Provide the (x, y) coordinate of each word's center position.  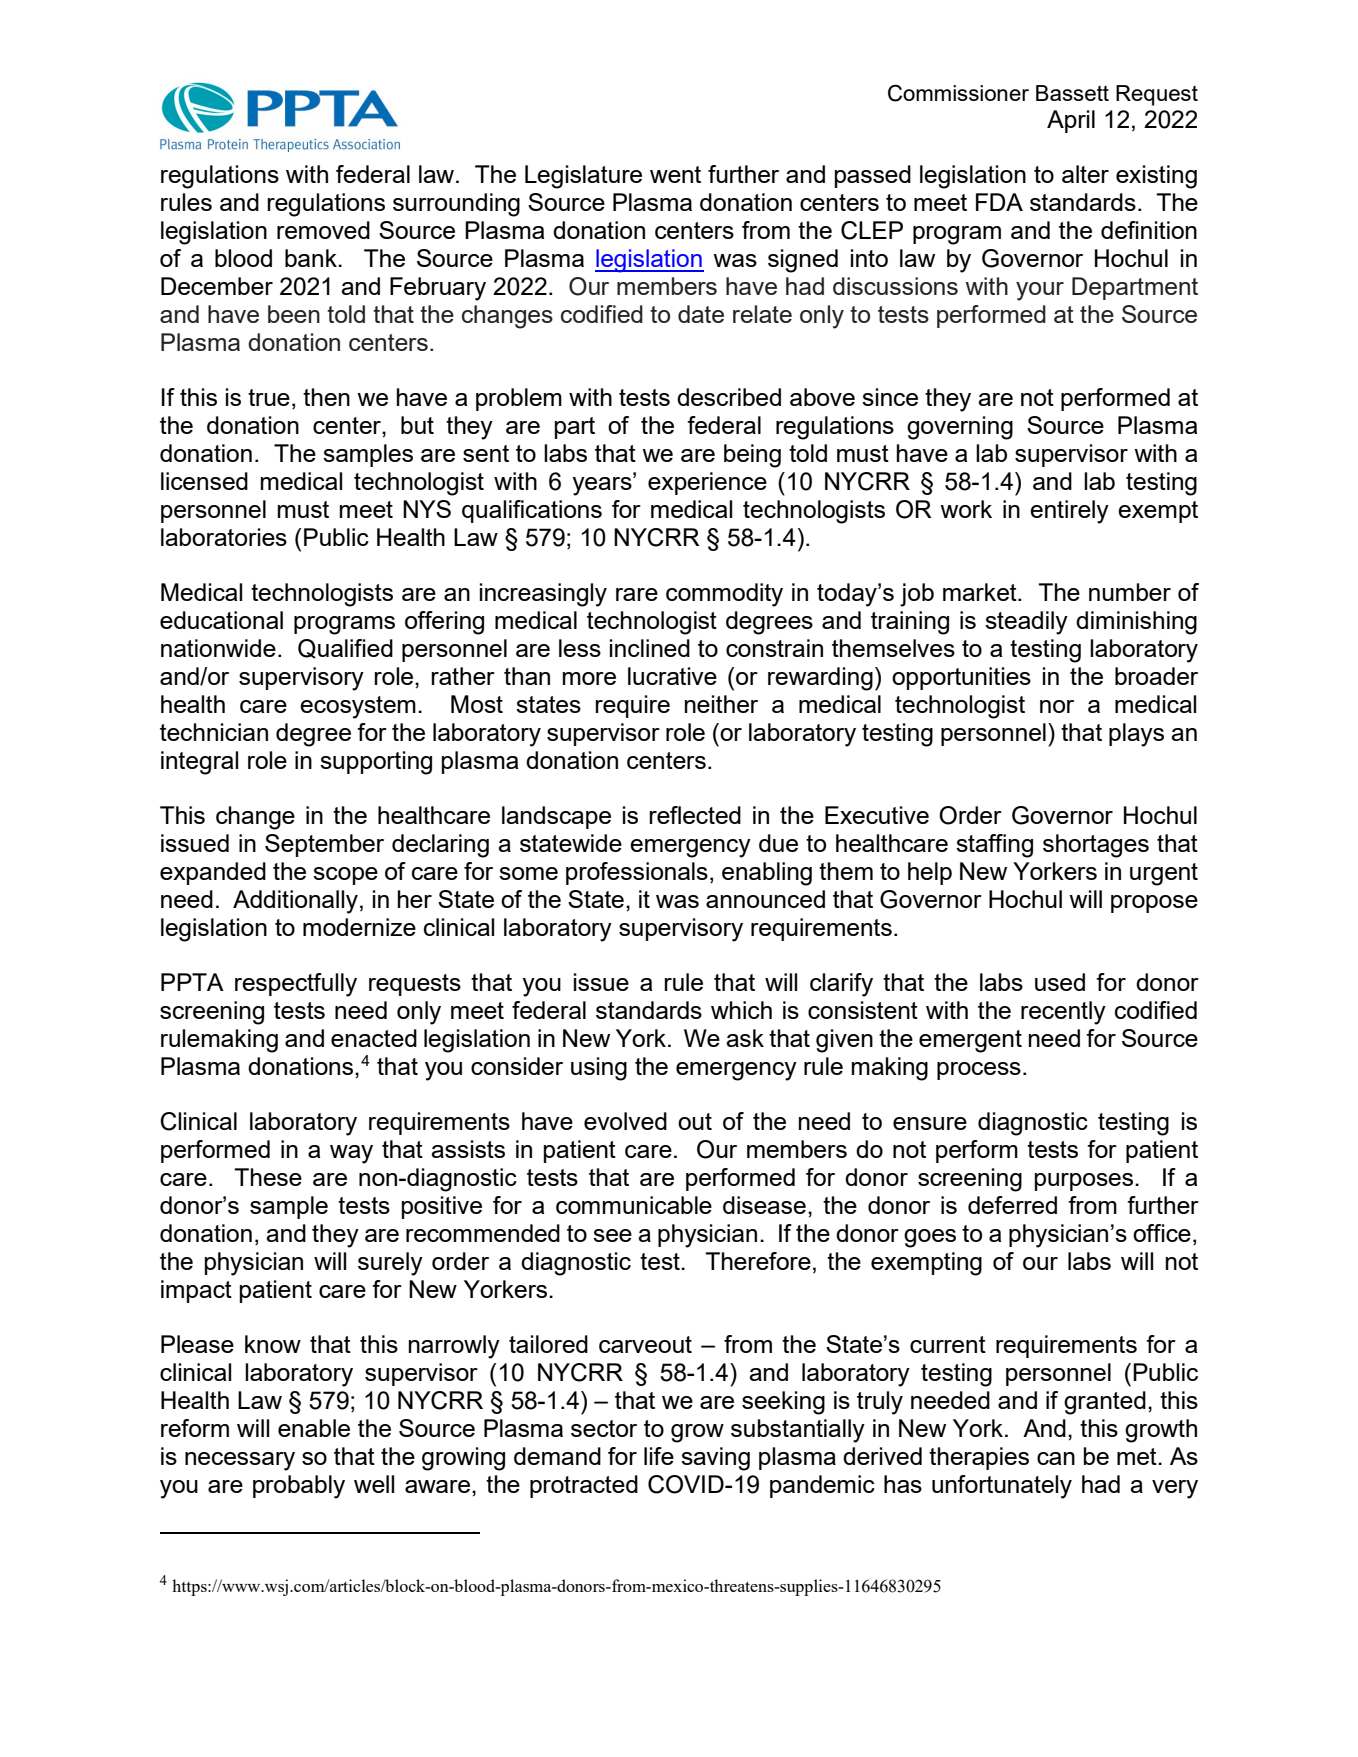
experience (707, 483)
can (1056, 1458)
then (326, 397)
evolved (625, 1121)
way (351, 1154)
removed (323, 230)
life (659, 1456)
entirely (1069, 512)
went (675, 174)
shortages (1096, 846)
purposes (1085, 1182)
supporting (376, 763)
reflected (695, 815)
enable (314, 1428)
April (1071, 121)
